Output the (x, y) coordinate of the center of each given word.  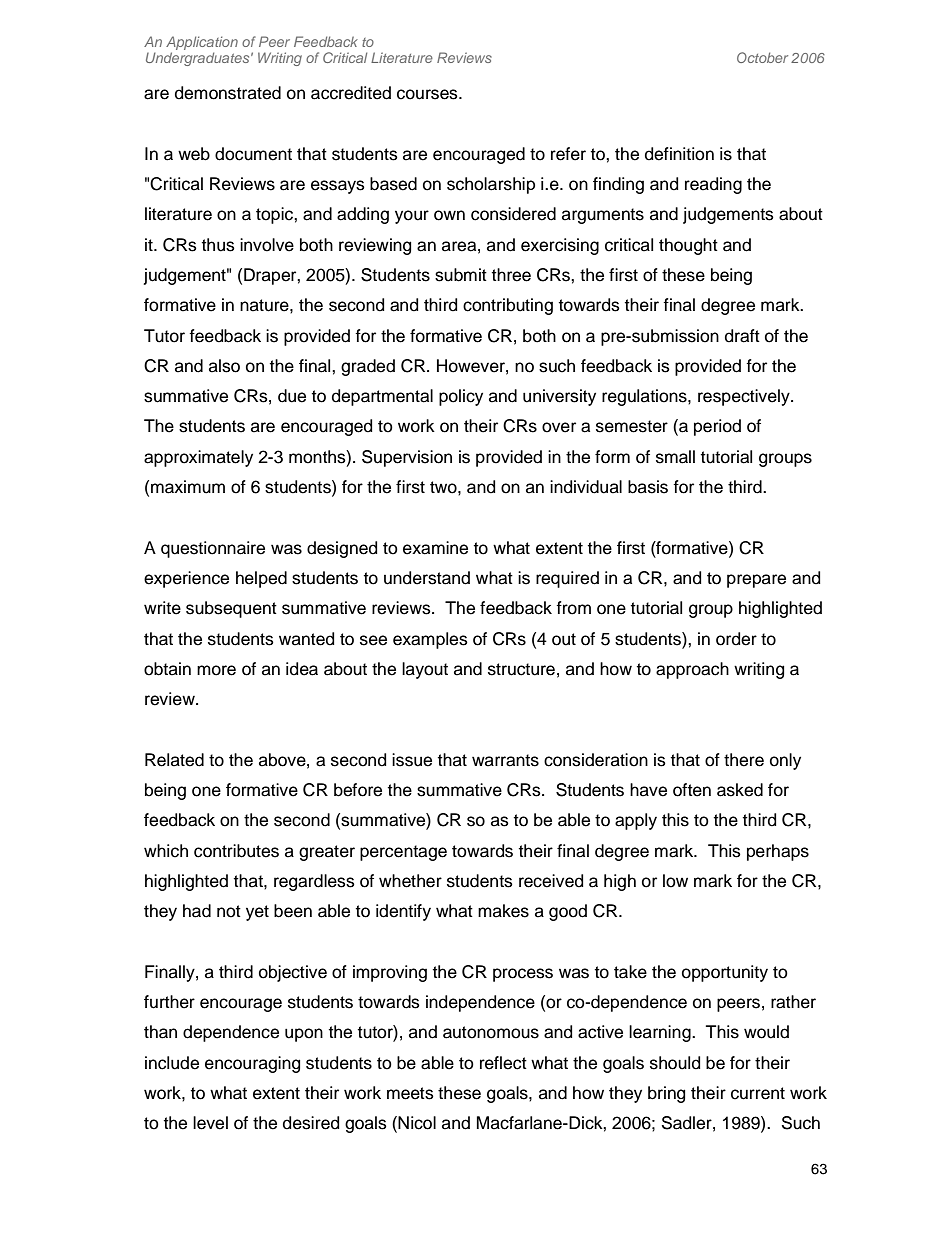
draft (742, 336)
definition (679, 154)
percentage (403, 853)
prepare (756, 581)
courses (428, 94)
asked (740, 790)
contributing (508, 306)
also (224, 366)
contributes (236, 851)
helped (261, 579)
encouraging (252, 1064)
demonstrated (228, 93)
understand (427, 578)
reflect (503, 1063)
